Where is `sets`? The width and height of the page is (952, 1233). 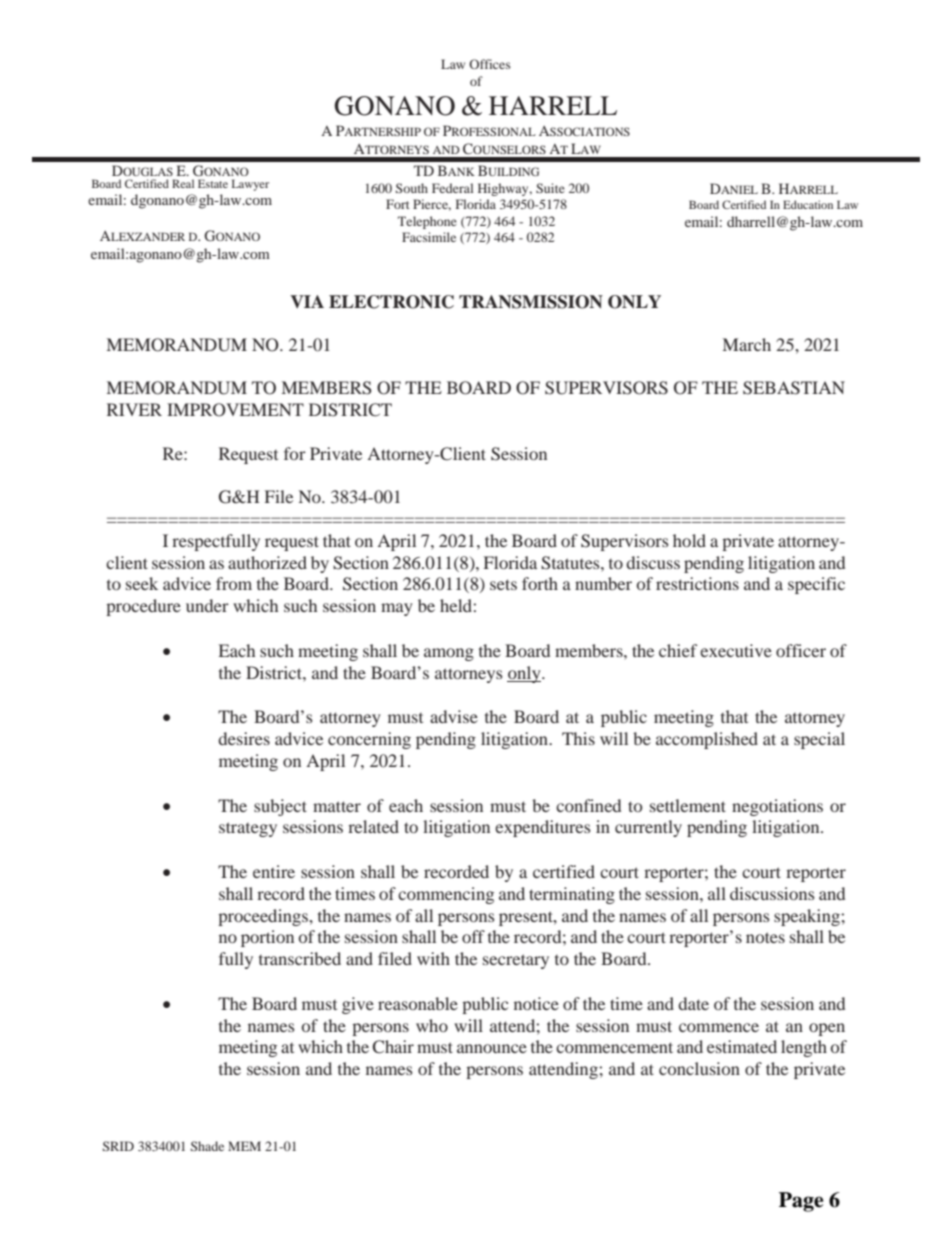
sets is located at coordinates (503, 584).
